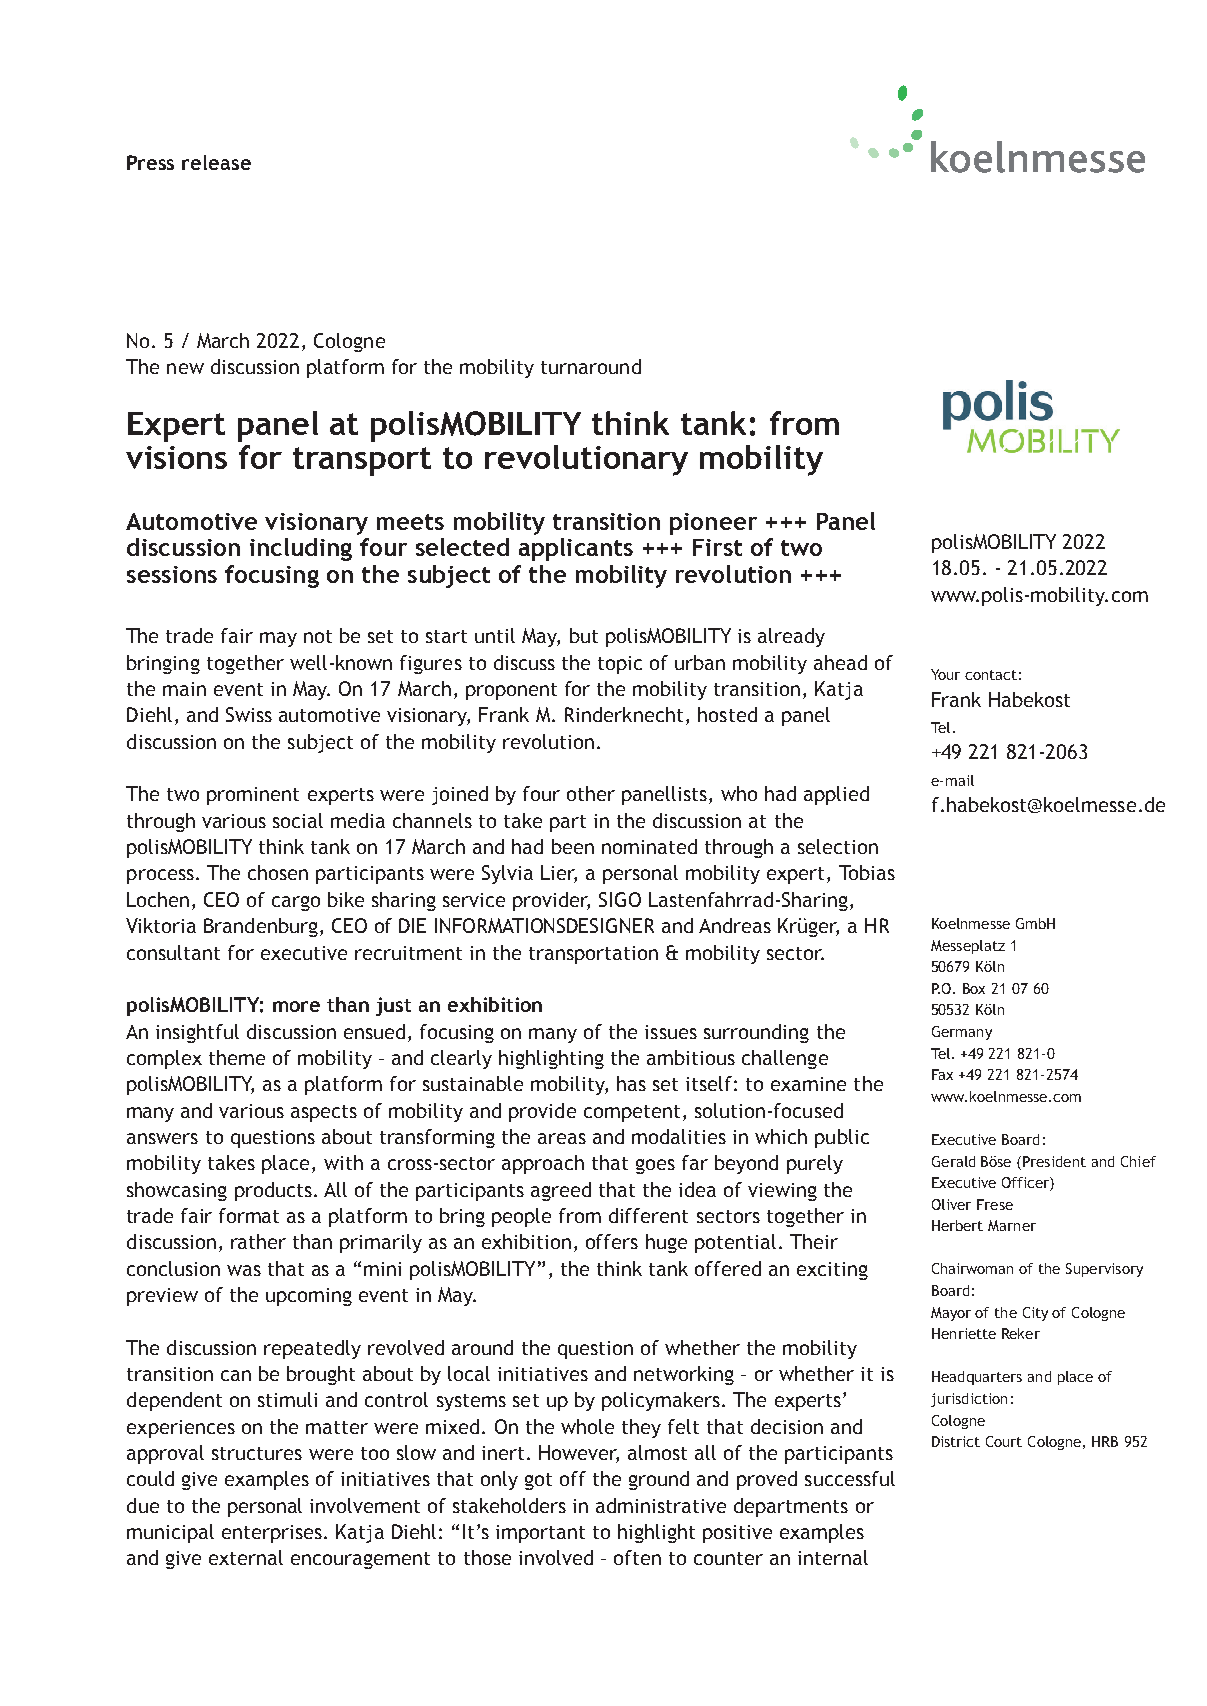 This page has width=1207, height=1706. What do you see at coordinates (713, 524) in the page?
I see `pioneer` at bounding box center [713, 524].
